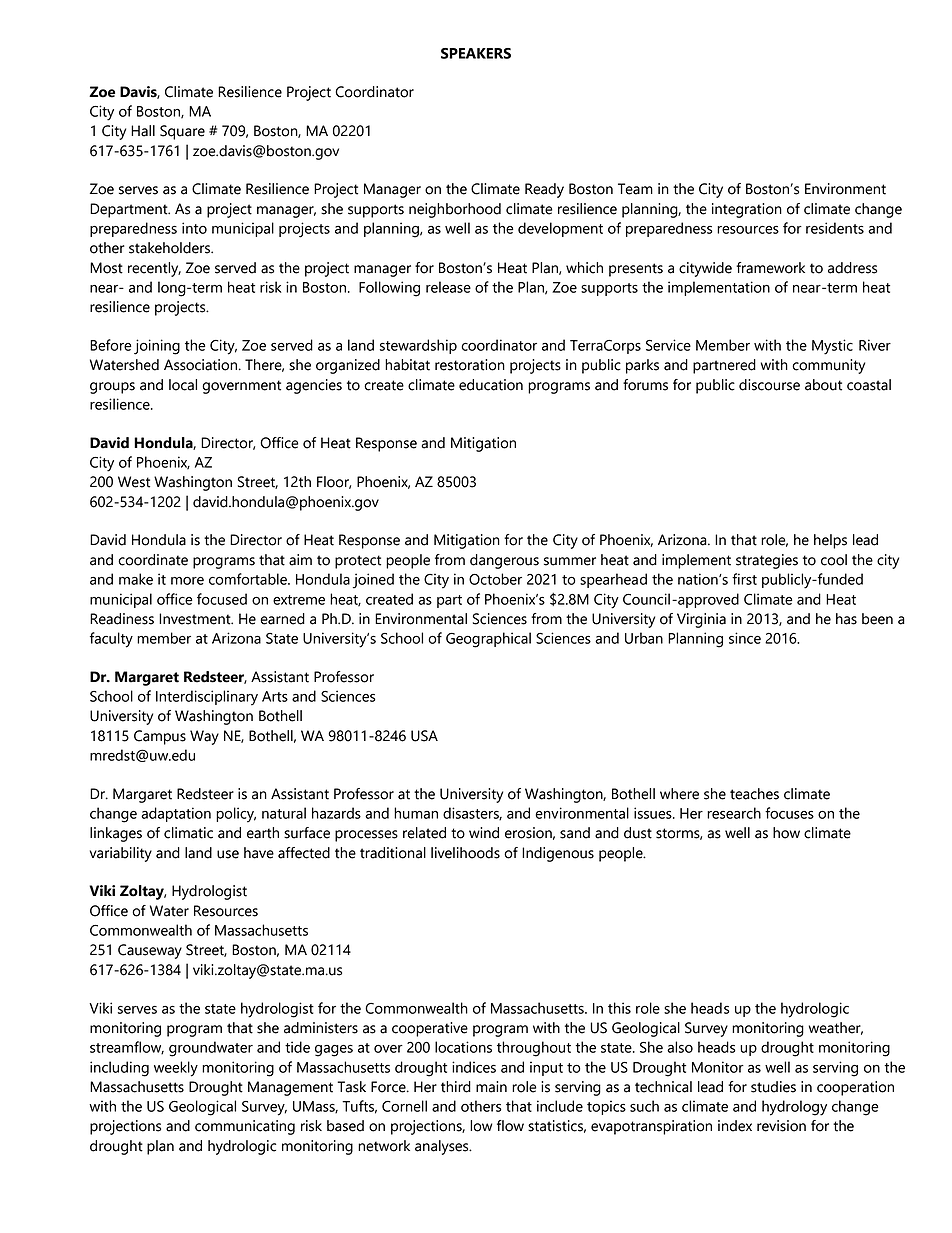 The image size is (952, 1233). What do you see at coordinates (476, 53) in the document?
I see `SPEAKERS` at bounding box center [476, 53].
